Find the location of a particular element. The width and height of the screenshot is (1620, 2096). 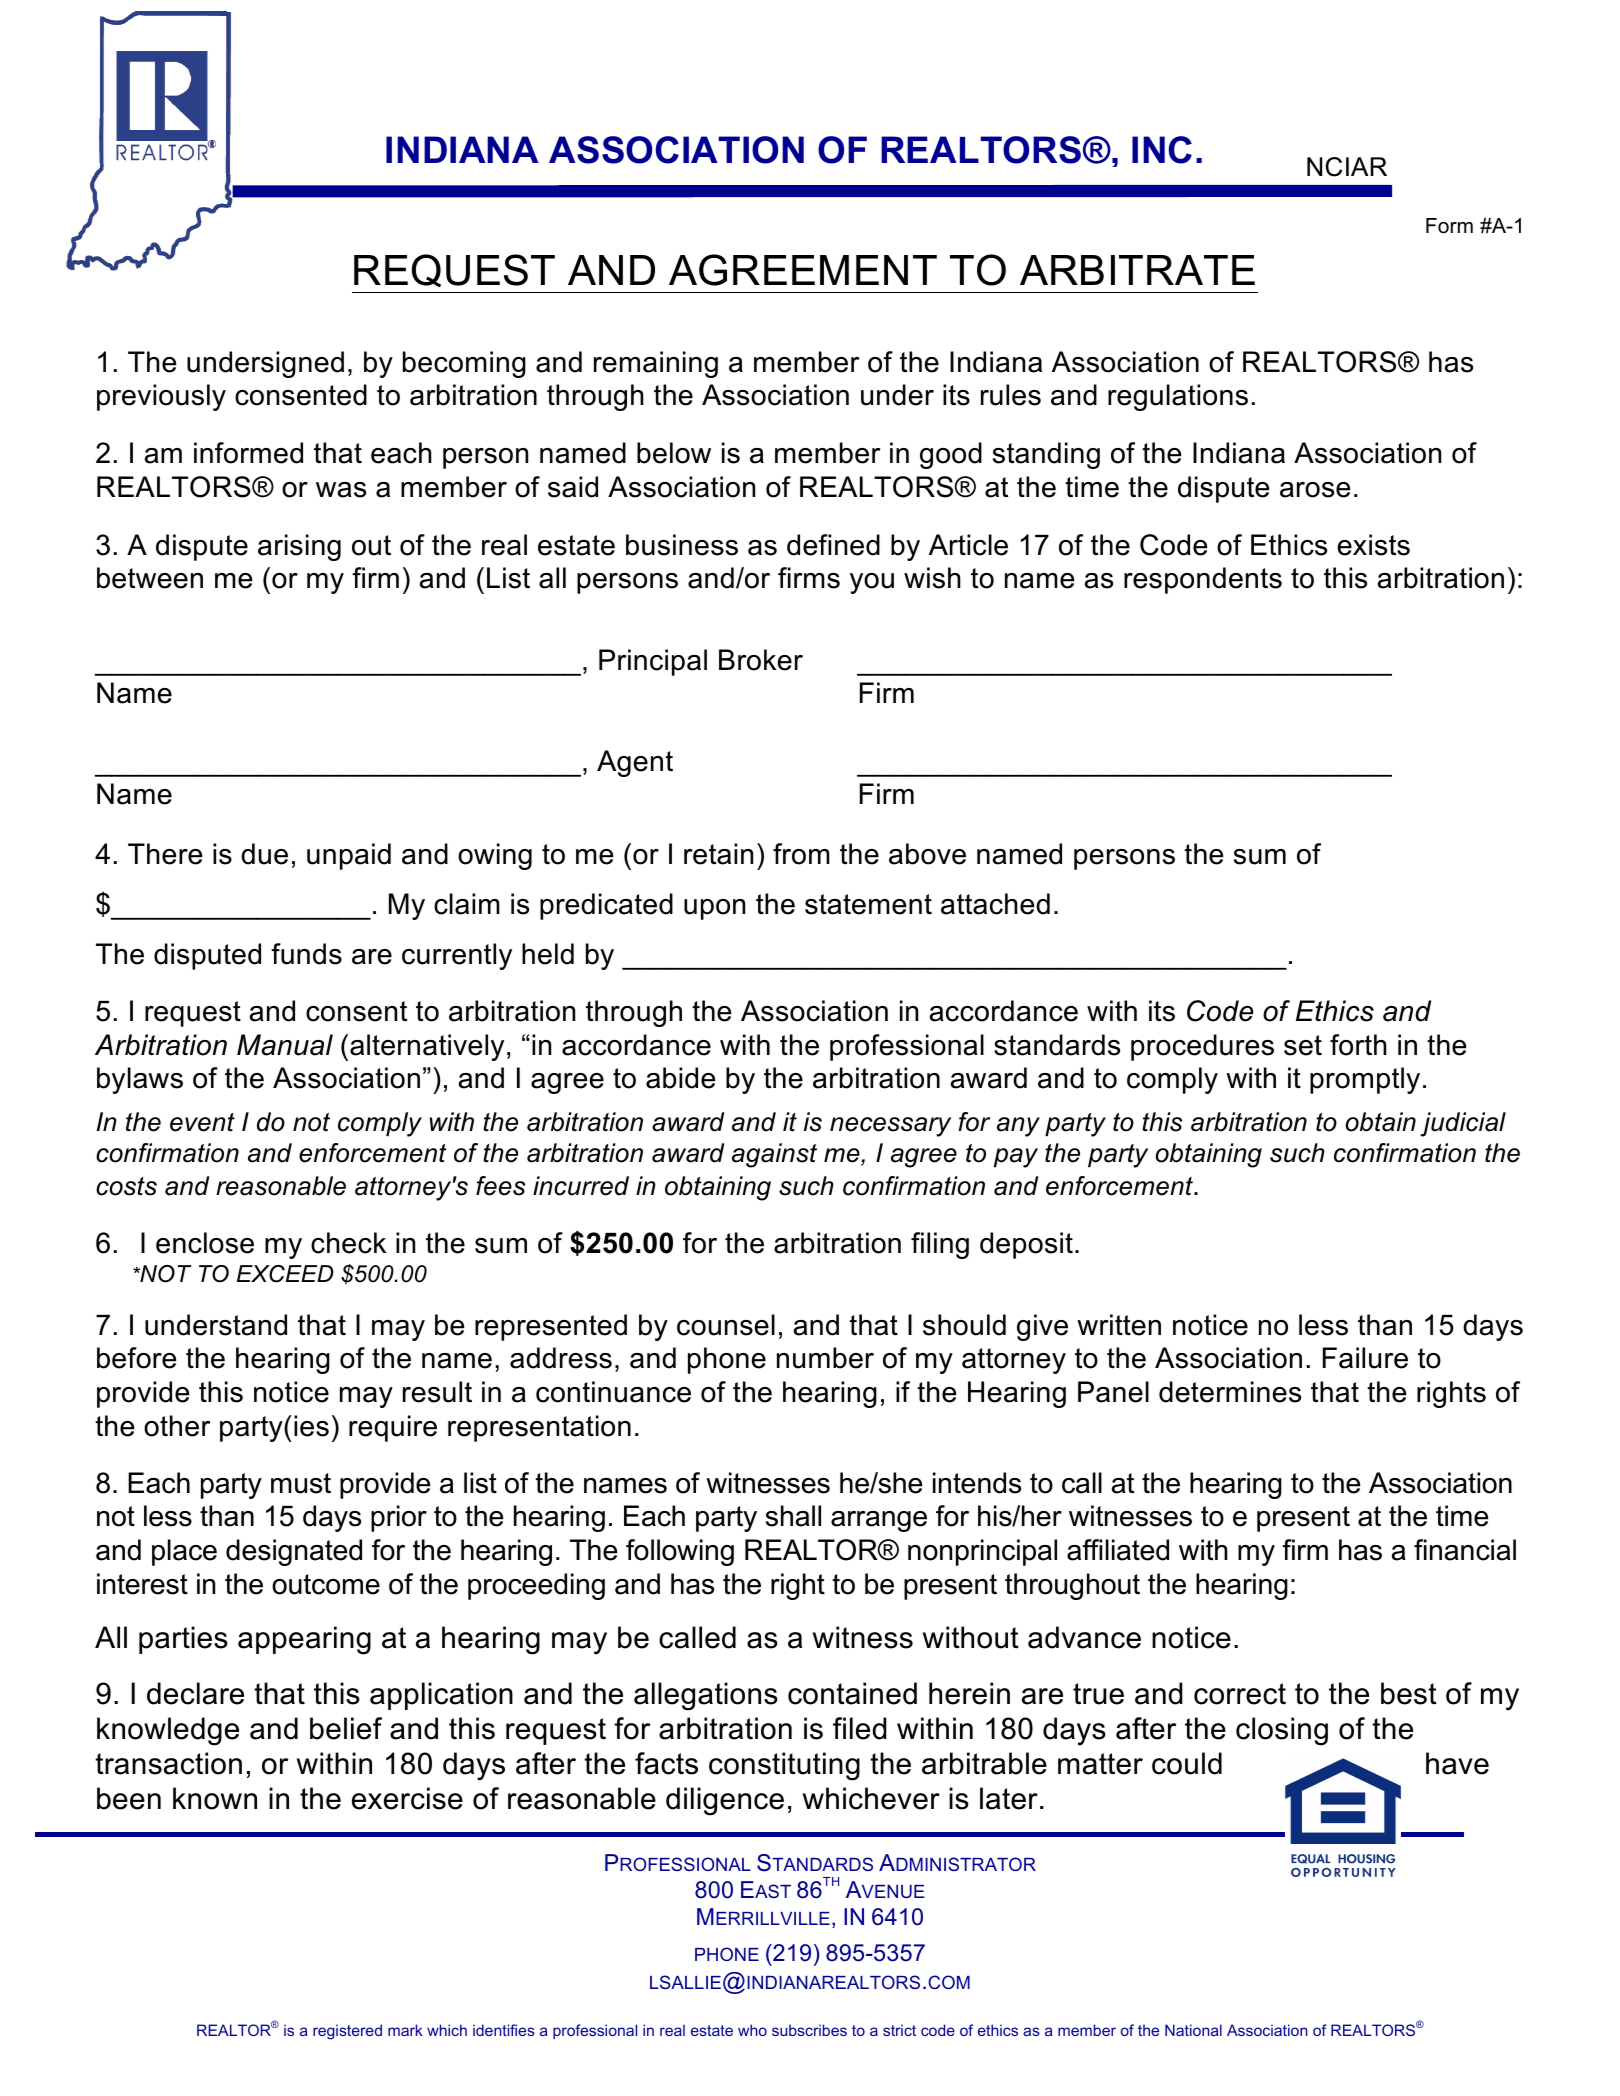

financial is located at coordinates (1465, 1550).
